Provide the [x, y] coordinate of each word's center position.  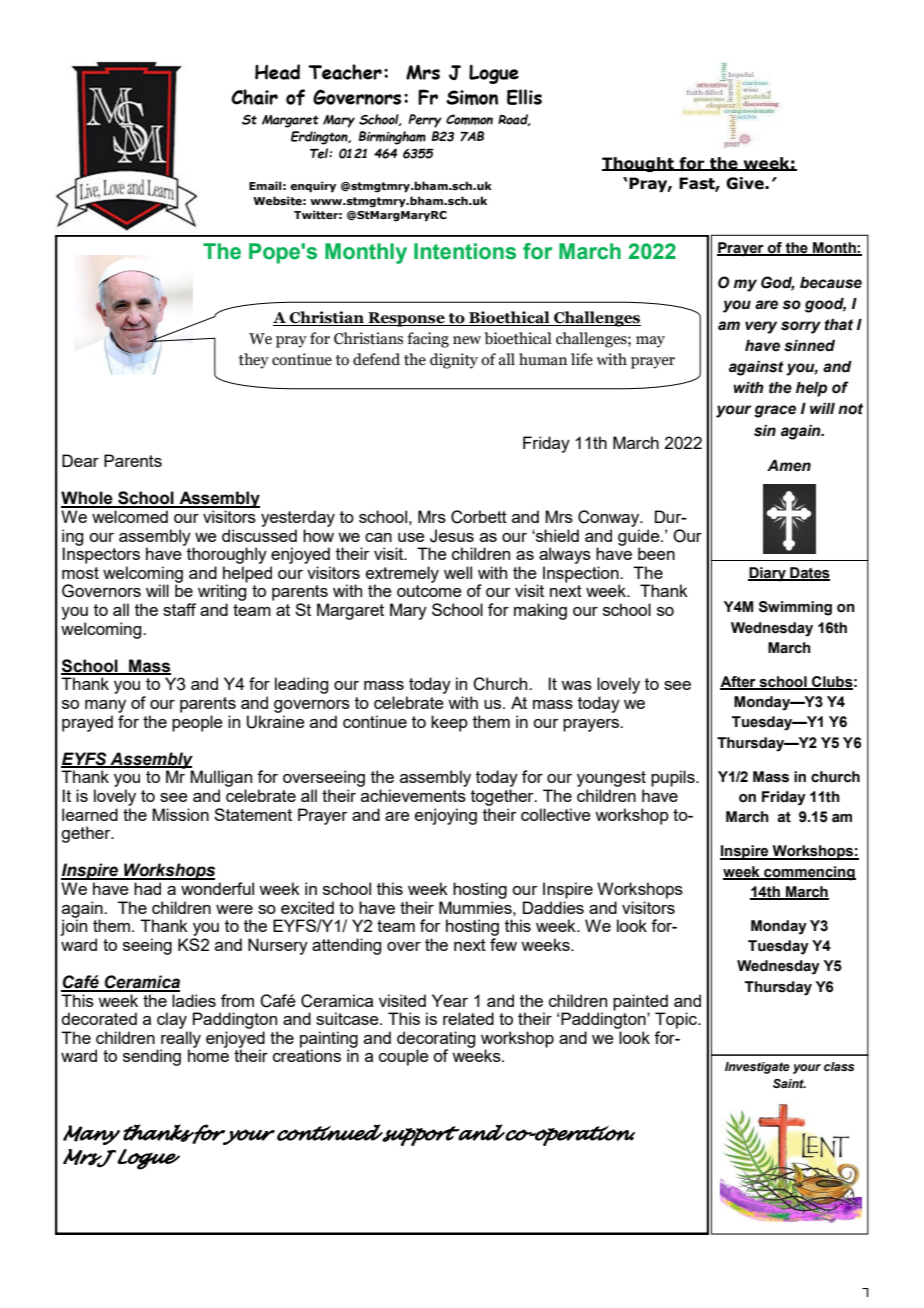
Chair [254, 97]
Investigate [757, 1068]
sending [152, 1057]
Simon [472, 97]
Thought [639, 164]
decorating [436, 1040]
